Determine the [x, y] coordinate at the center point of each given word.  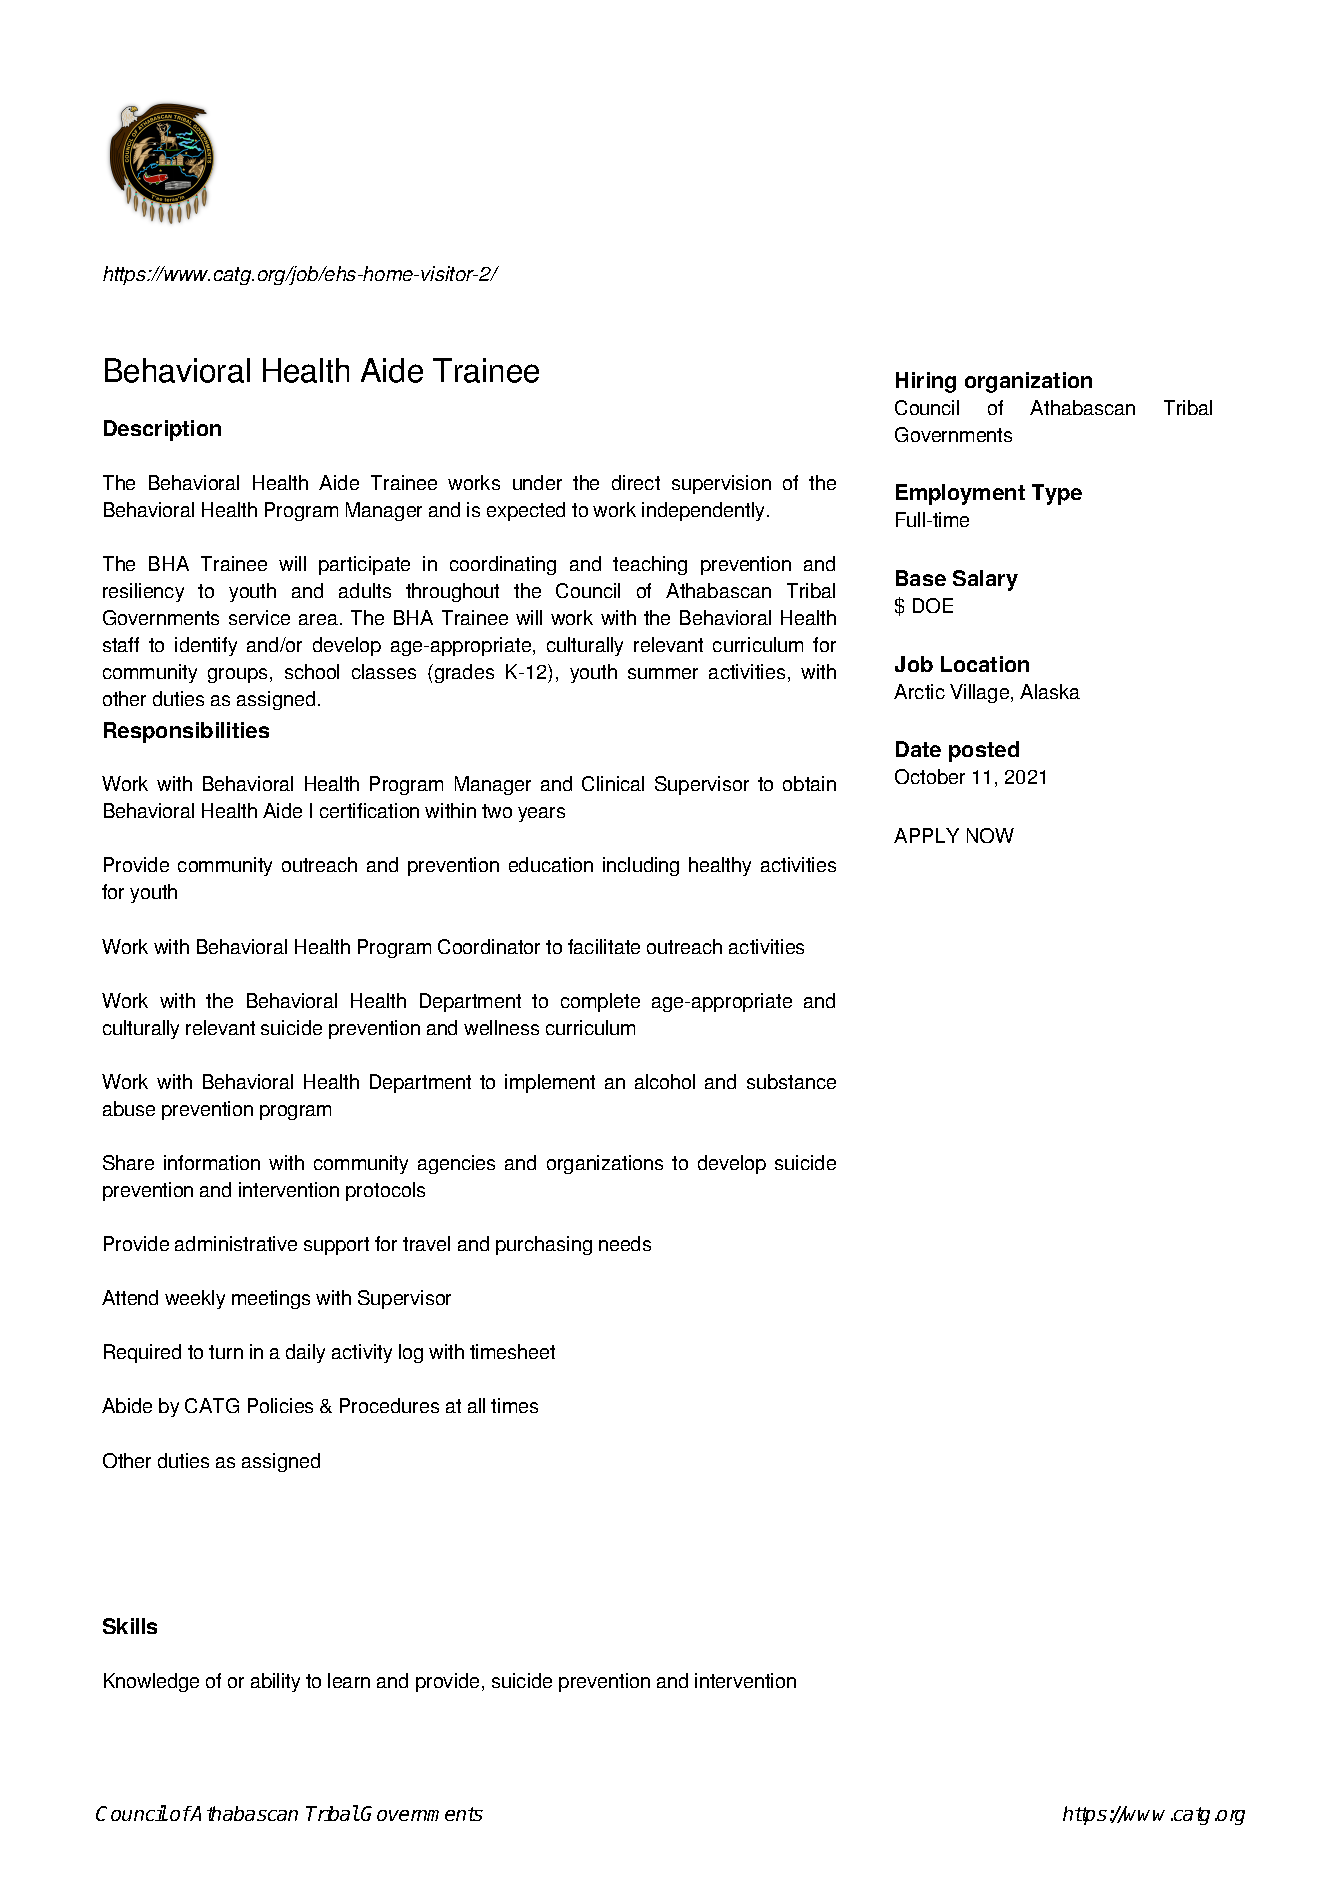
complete [600, 1002]
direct [636, 482]
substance [791, 1081]
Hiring [926, 382]
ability [275, 1682]
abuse [129, 1108]
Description [162, 430]
